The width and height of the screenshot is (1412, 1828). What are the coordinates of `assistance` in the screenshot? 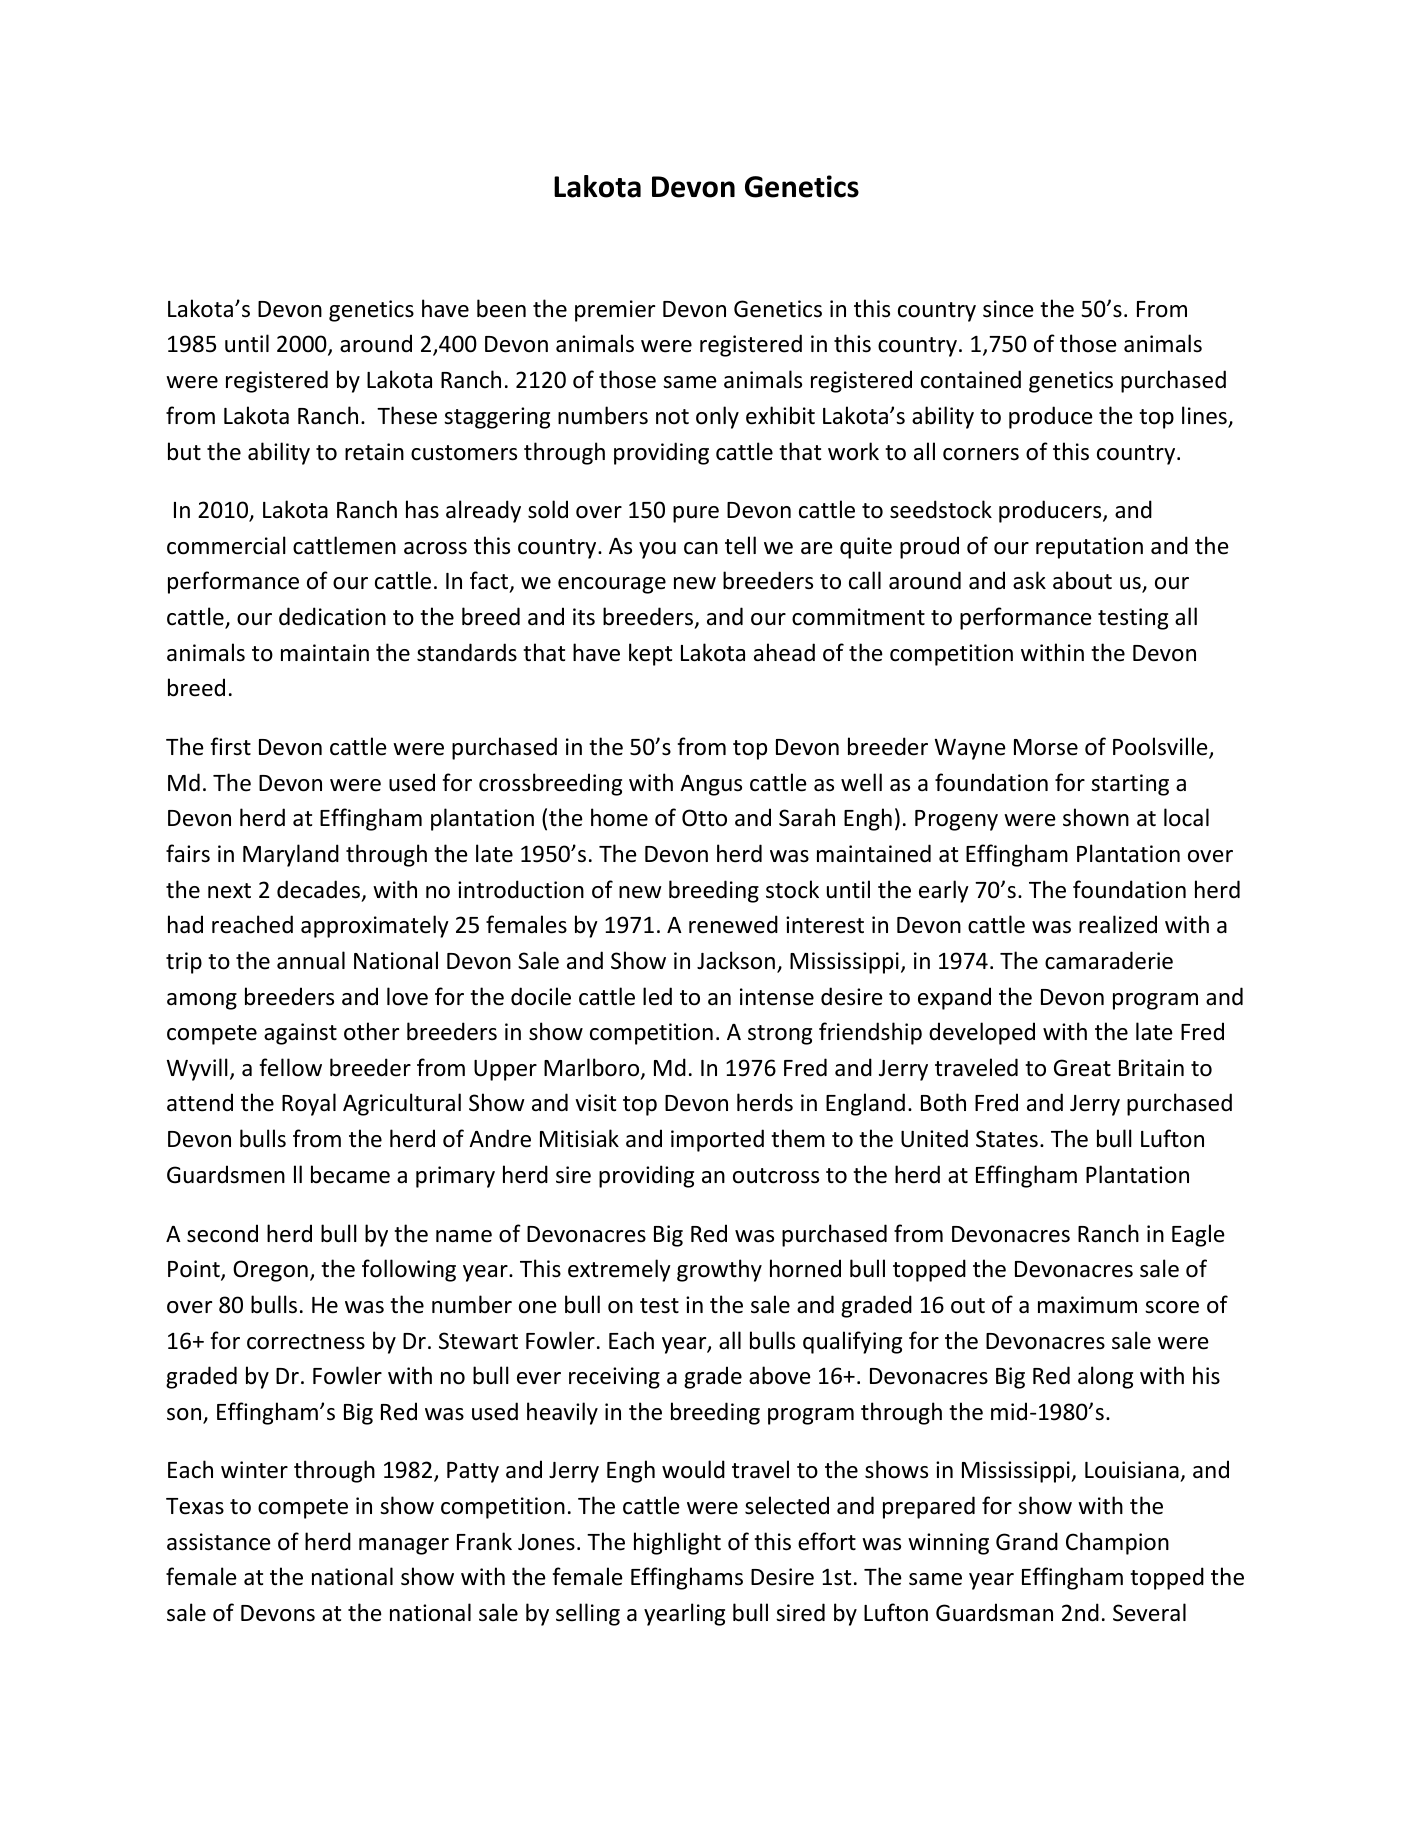 It's located at (219, 1542).
